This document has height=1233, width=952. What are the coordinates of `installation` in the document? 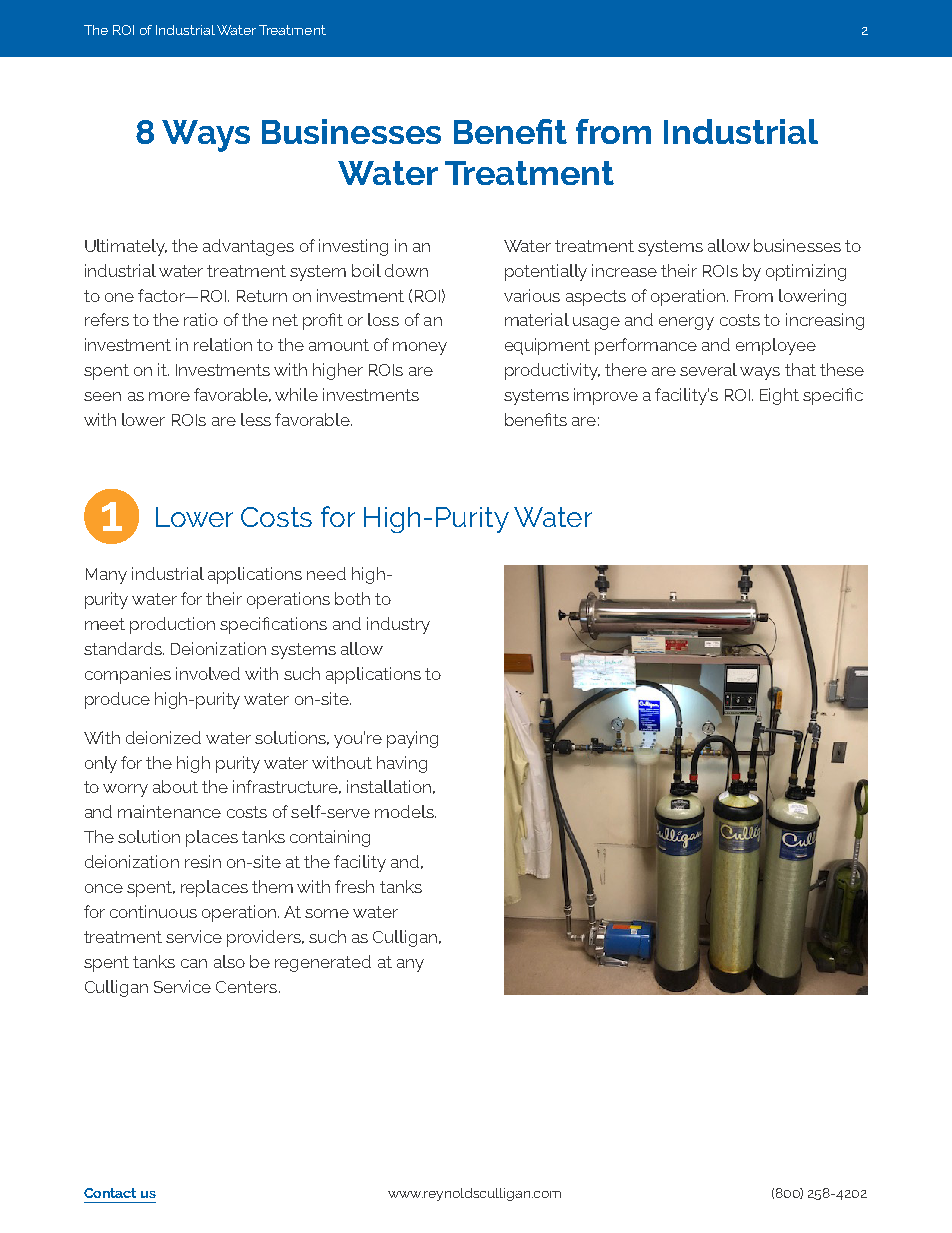 It's located at (389, 786).
